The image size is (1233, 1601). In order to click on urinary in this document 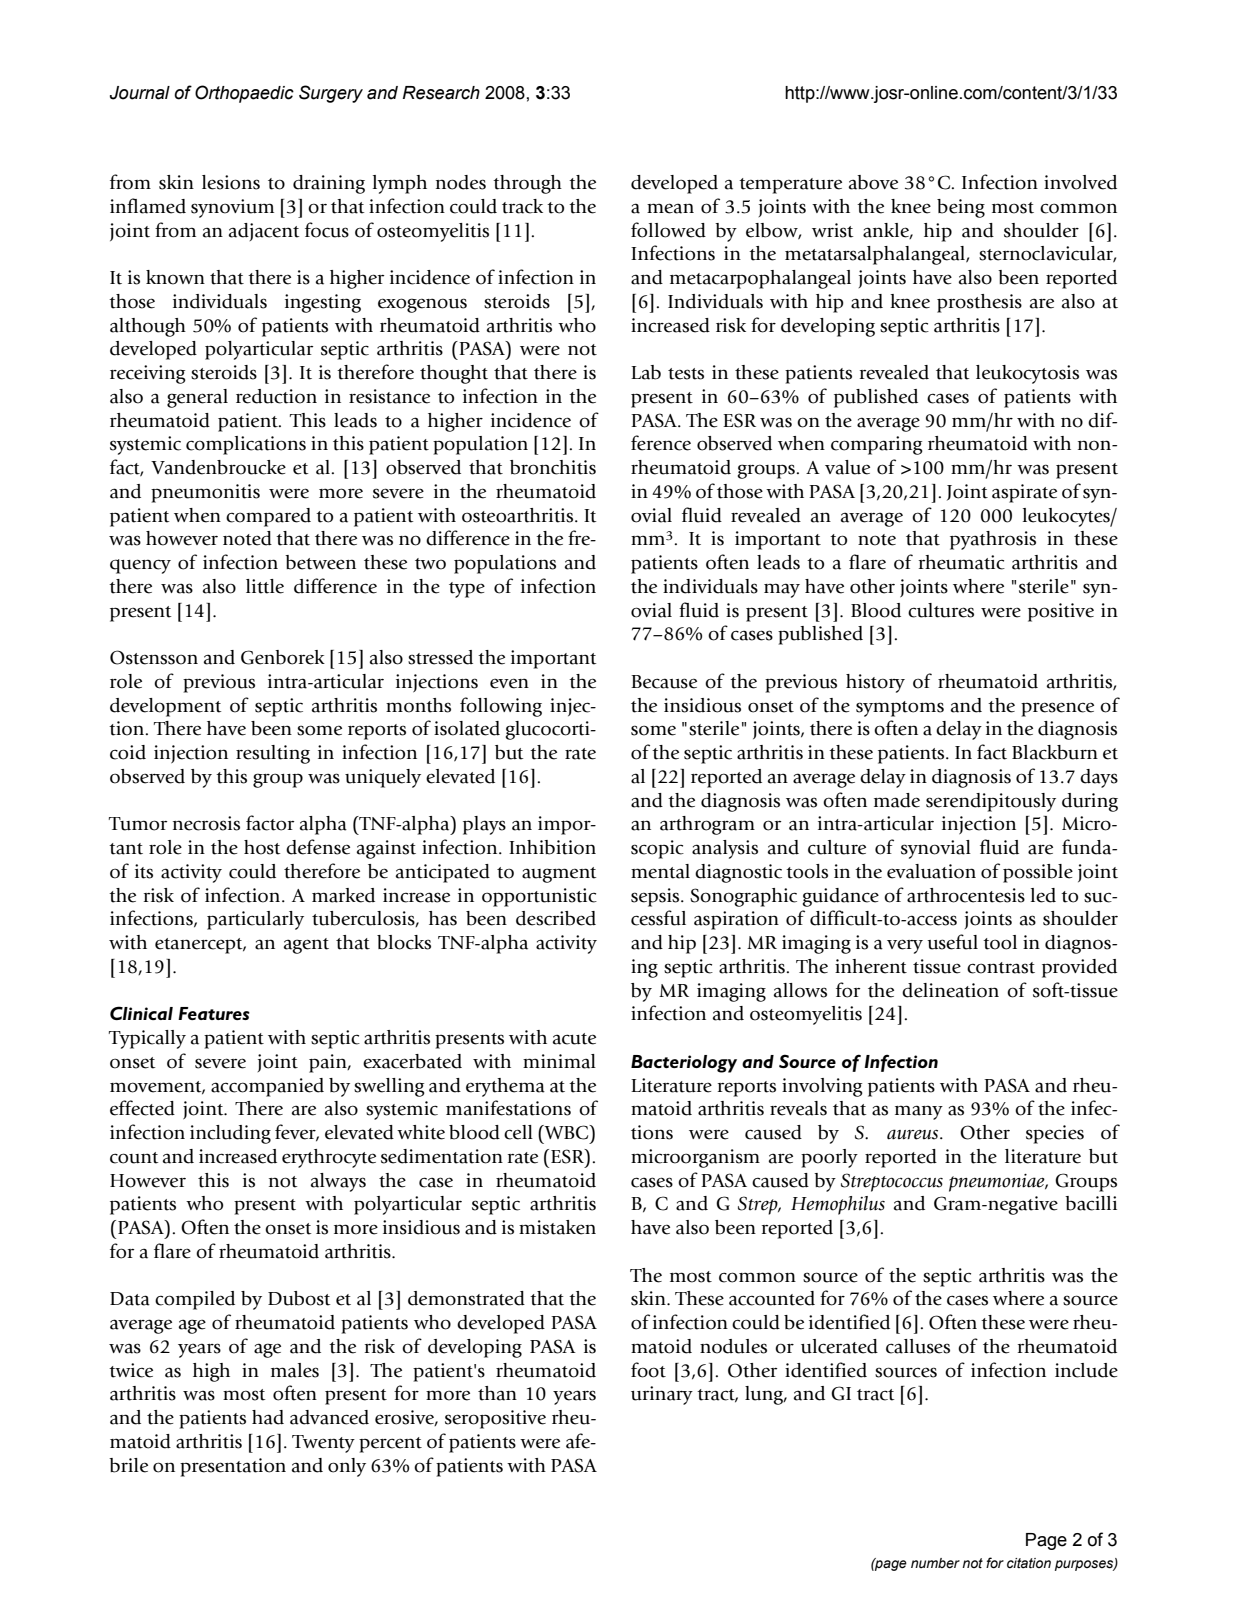, I will do `click(662, 1395)`.
